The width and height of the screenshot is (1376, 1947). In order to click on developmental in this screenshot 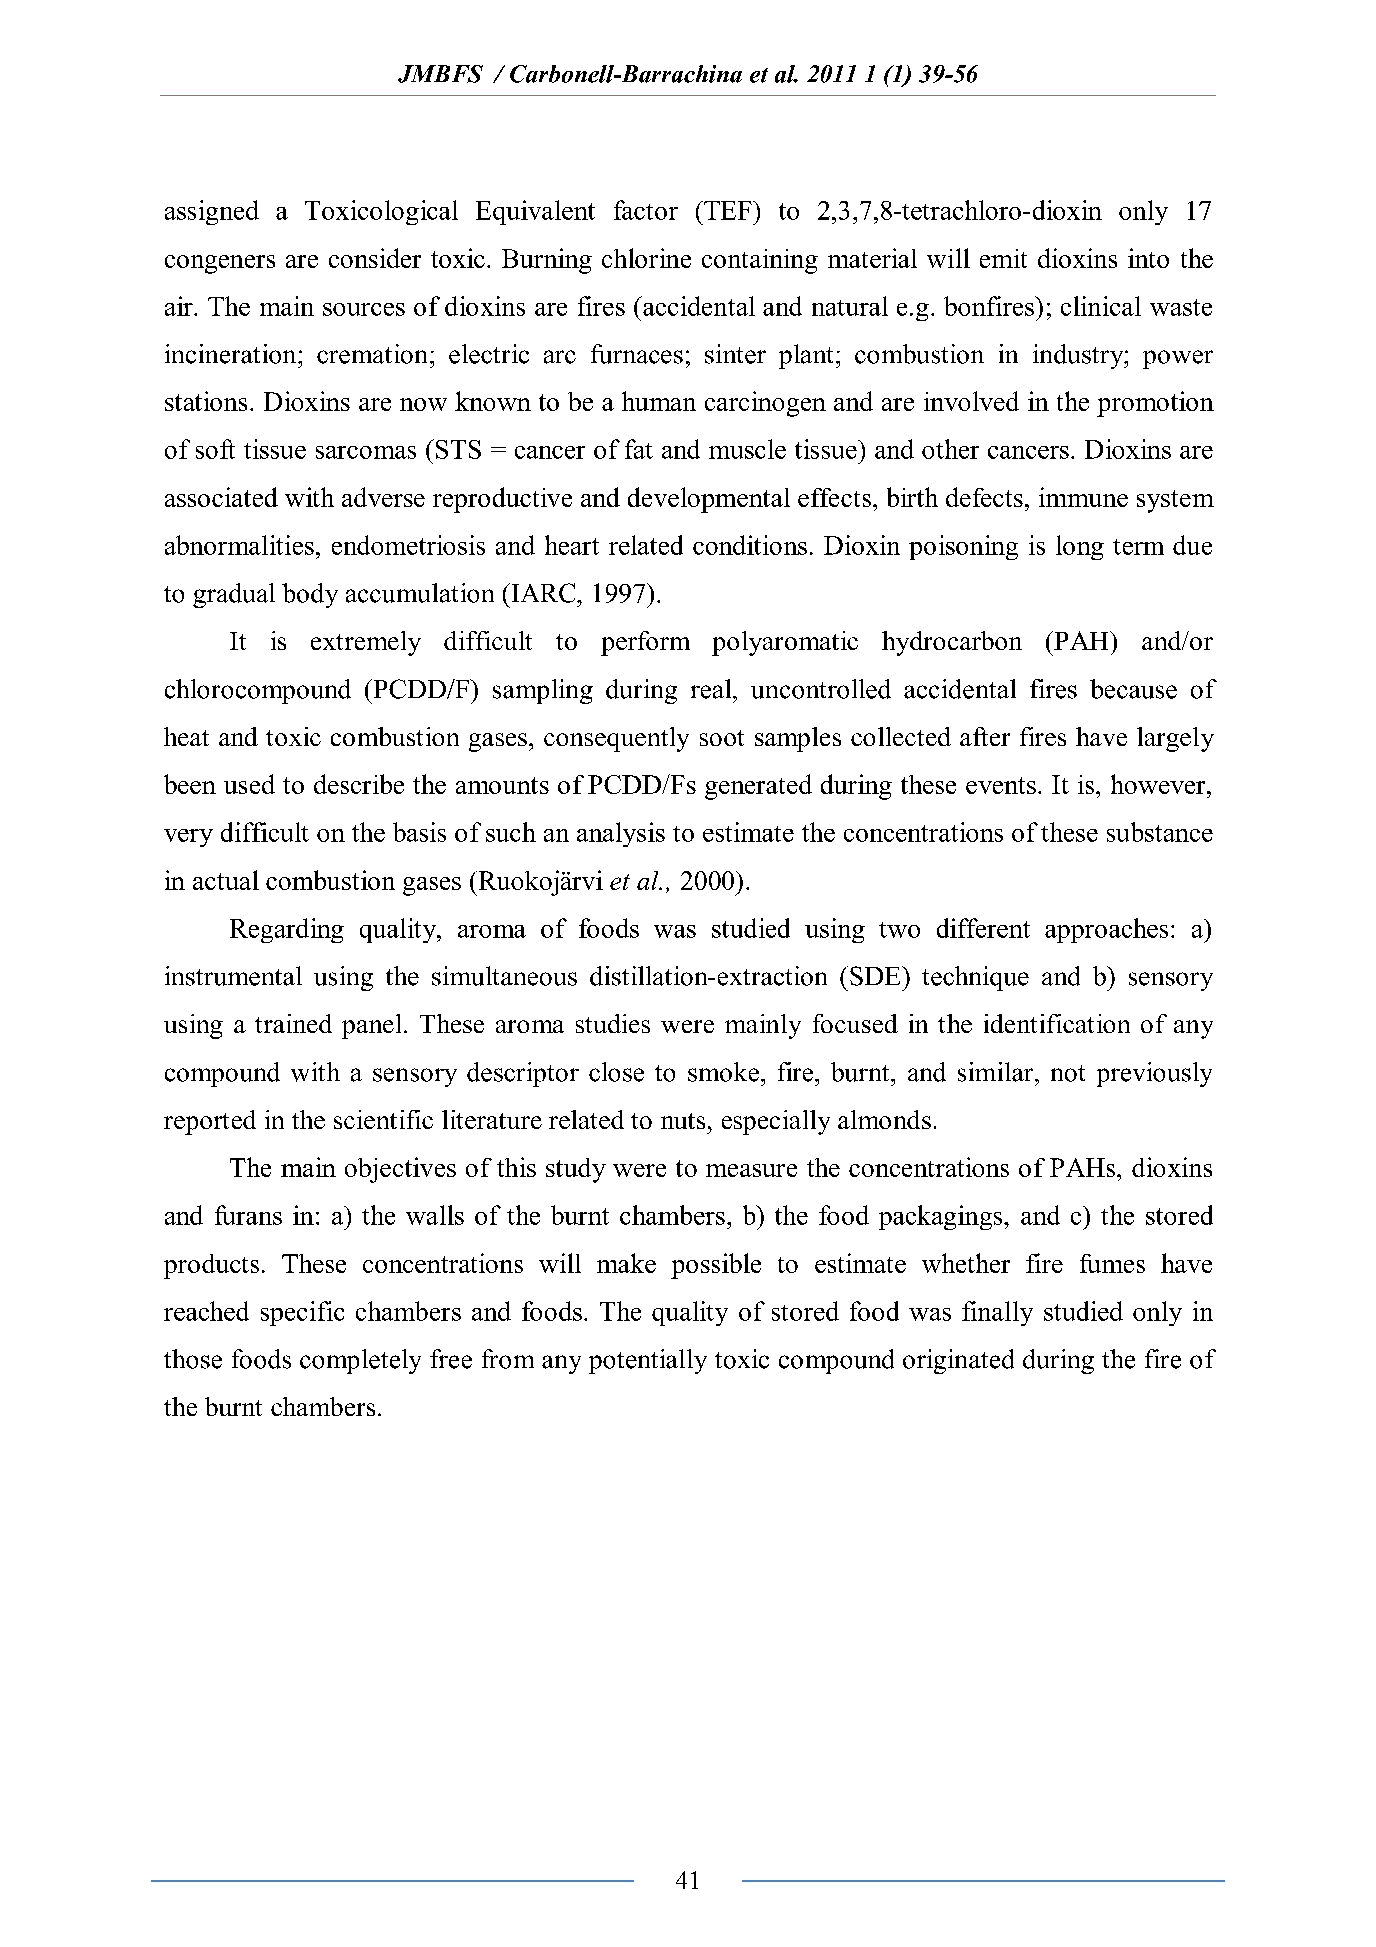, I will do `click(709, 500)`.
